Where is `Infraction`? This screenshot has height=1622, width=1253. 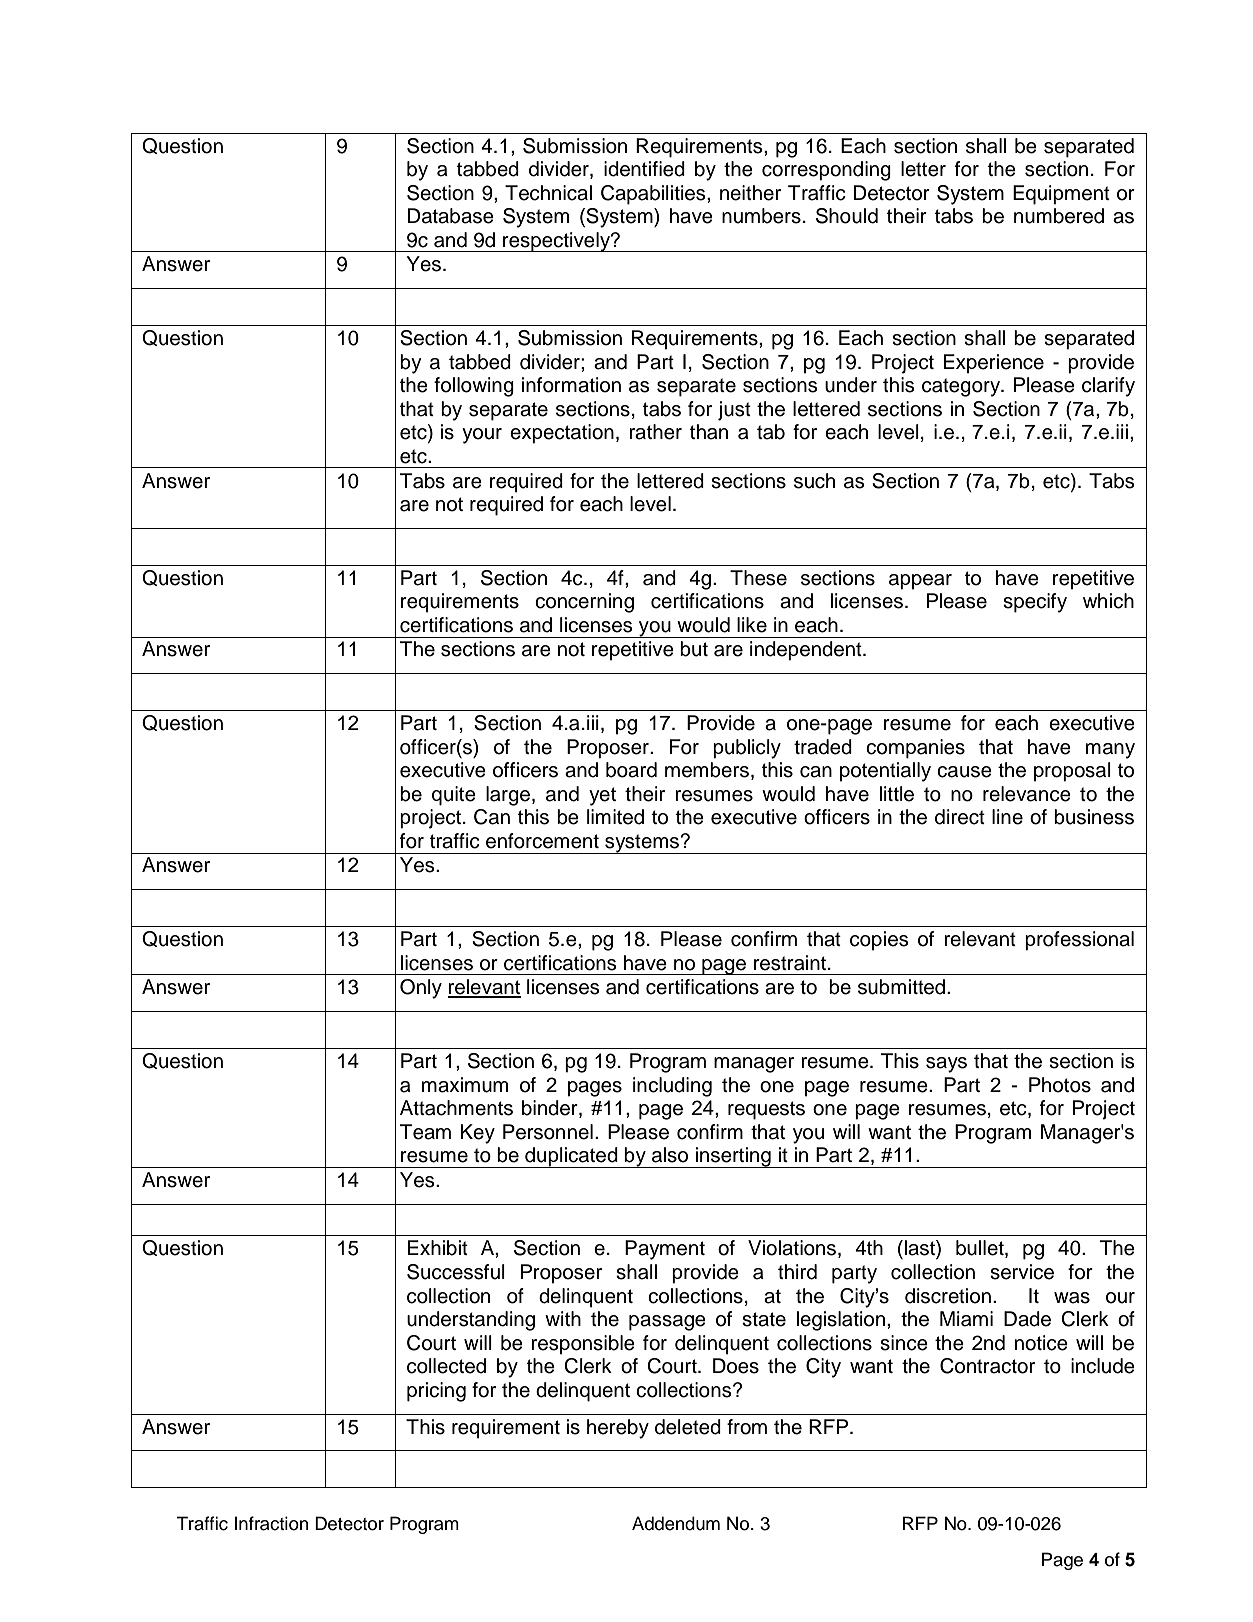 Infraction is located at coordinates (271, 1523).
